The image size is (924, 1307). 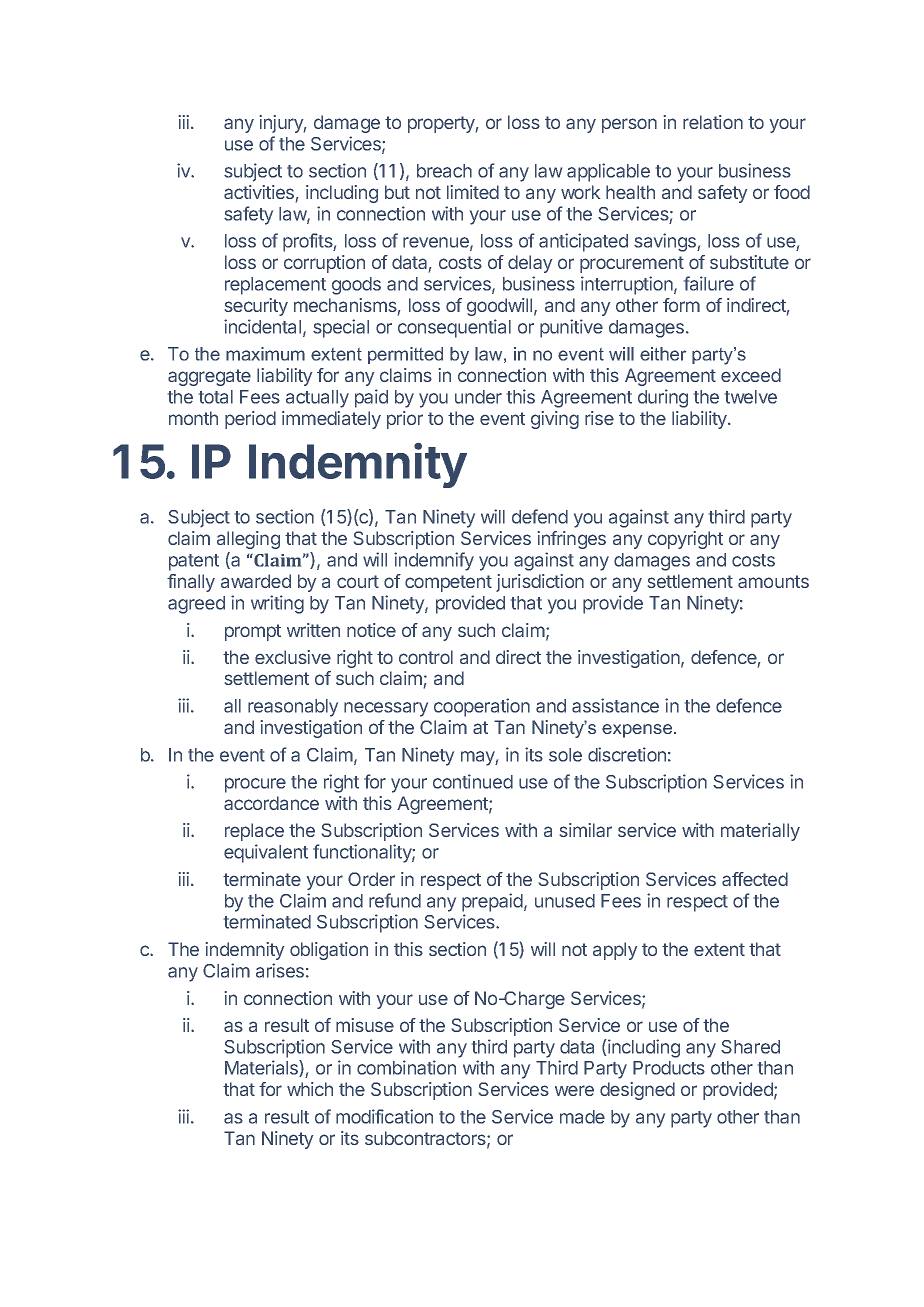 I want to click on defend, so click(x=540, y=516).
